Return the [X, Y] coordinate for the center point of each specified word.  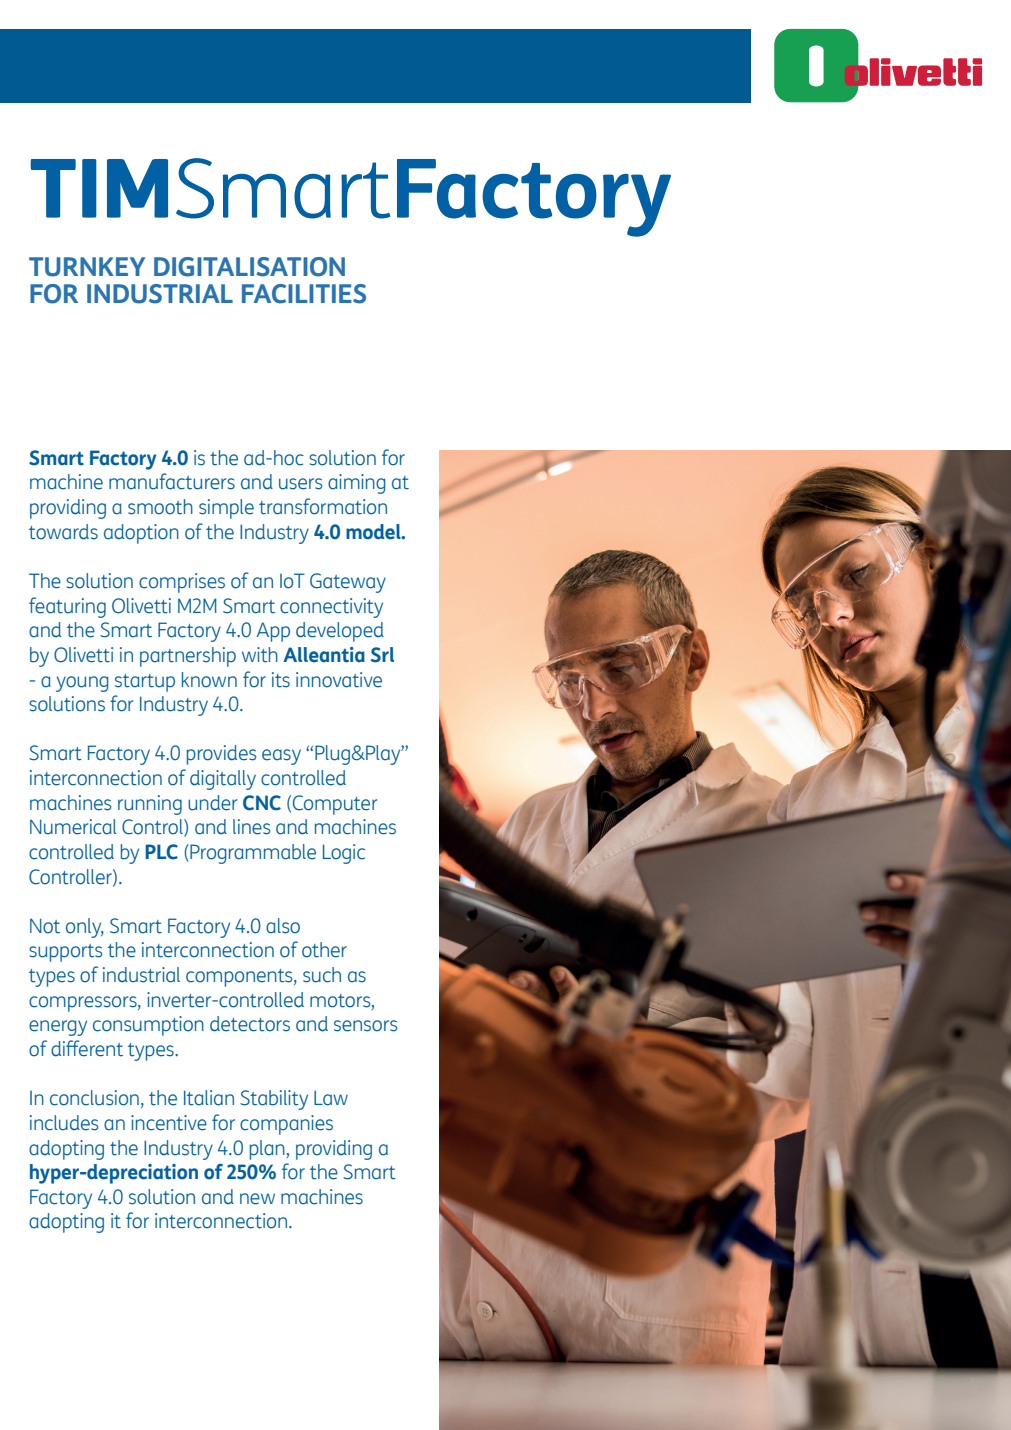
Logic [344, 854]
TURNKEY [87, 267]
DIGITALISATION [249, 267]
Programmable [252, 854]
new [257, 1199]
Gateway [348, 583]
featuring [67, 607]
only [85, 928]
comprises [182, 583]
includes [64, 1123]
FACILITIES [304, 294]
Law [331, 1098]
